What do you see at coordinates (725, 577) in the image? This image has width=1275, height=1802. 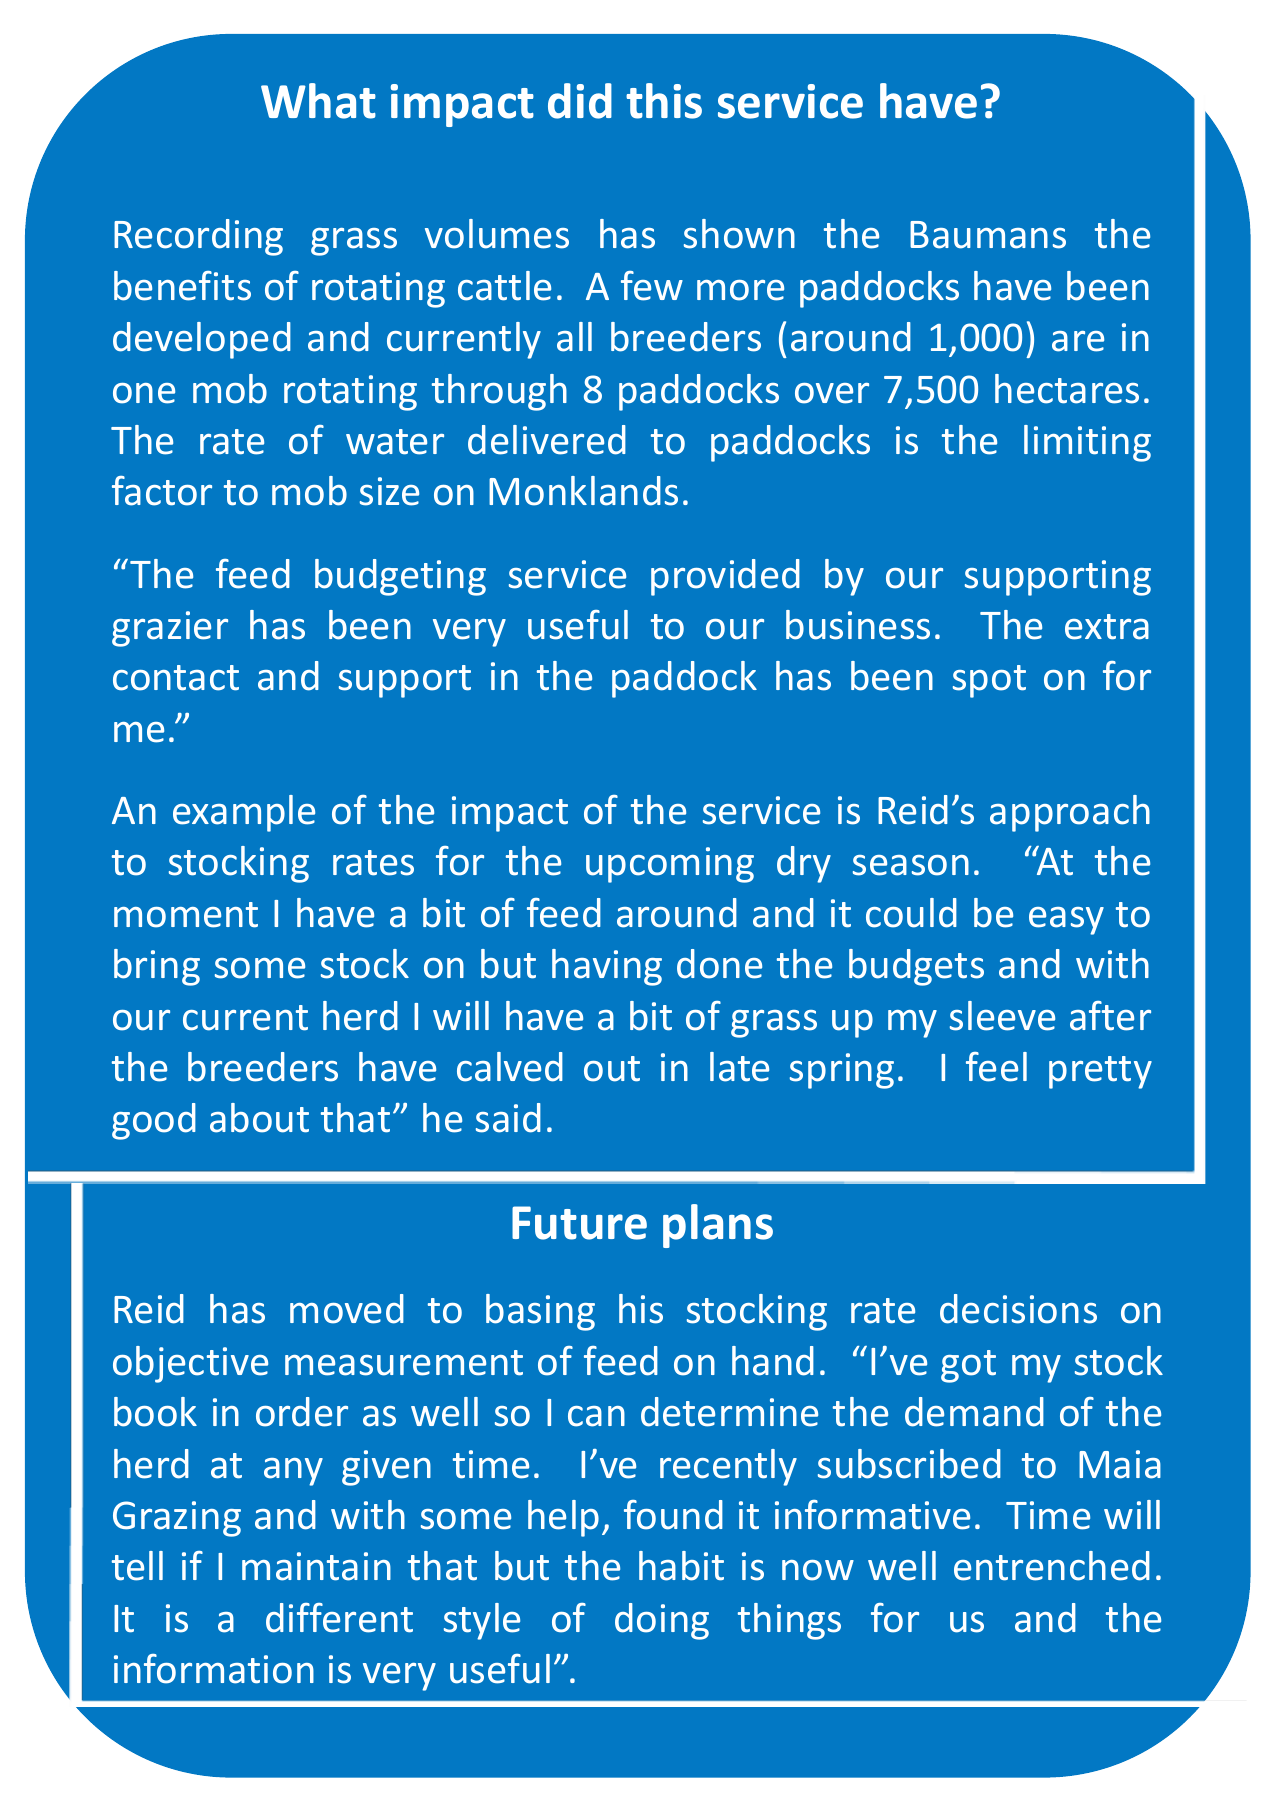 I see `provided` at bounding box center [725, 577].
